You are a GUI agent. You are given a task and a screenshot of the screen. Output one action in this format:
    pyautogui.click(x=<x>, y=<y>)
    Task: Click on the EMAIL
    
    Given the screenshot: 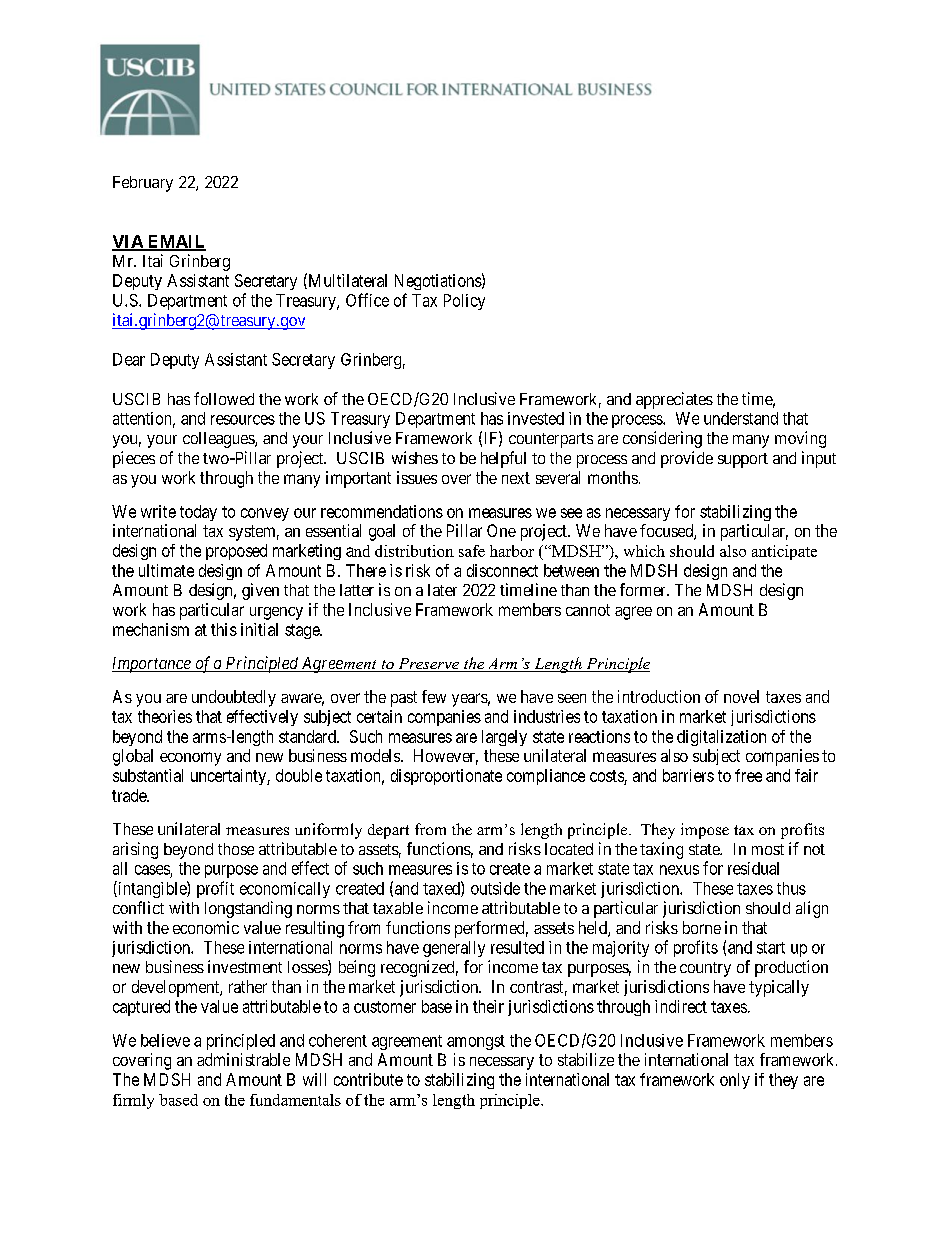 What is the action you would take?
    pyautogui.click(x=176, y=242)
